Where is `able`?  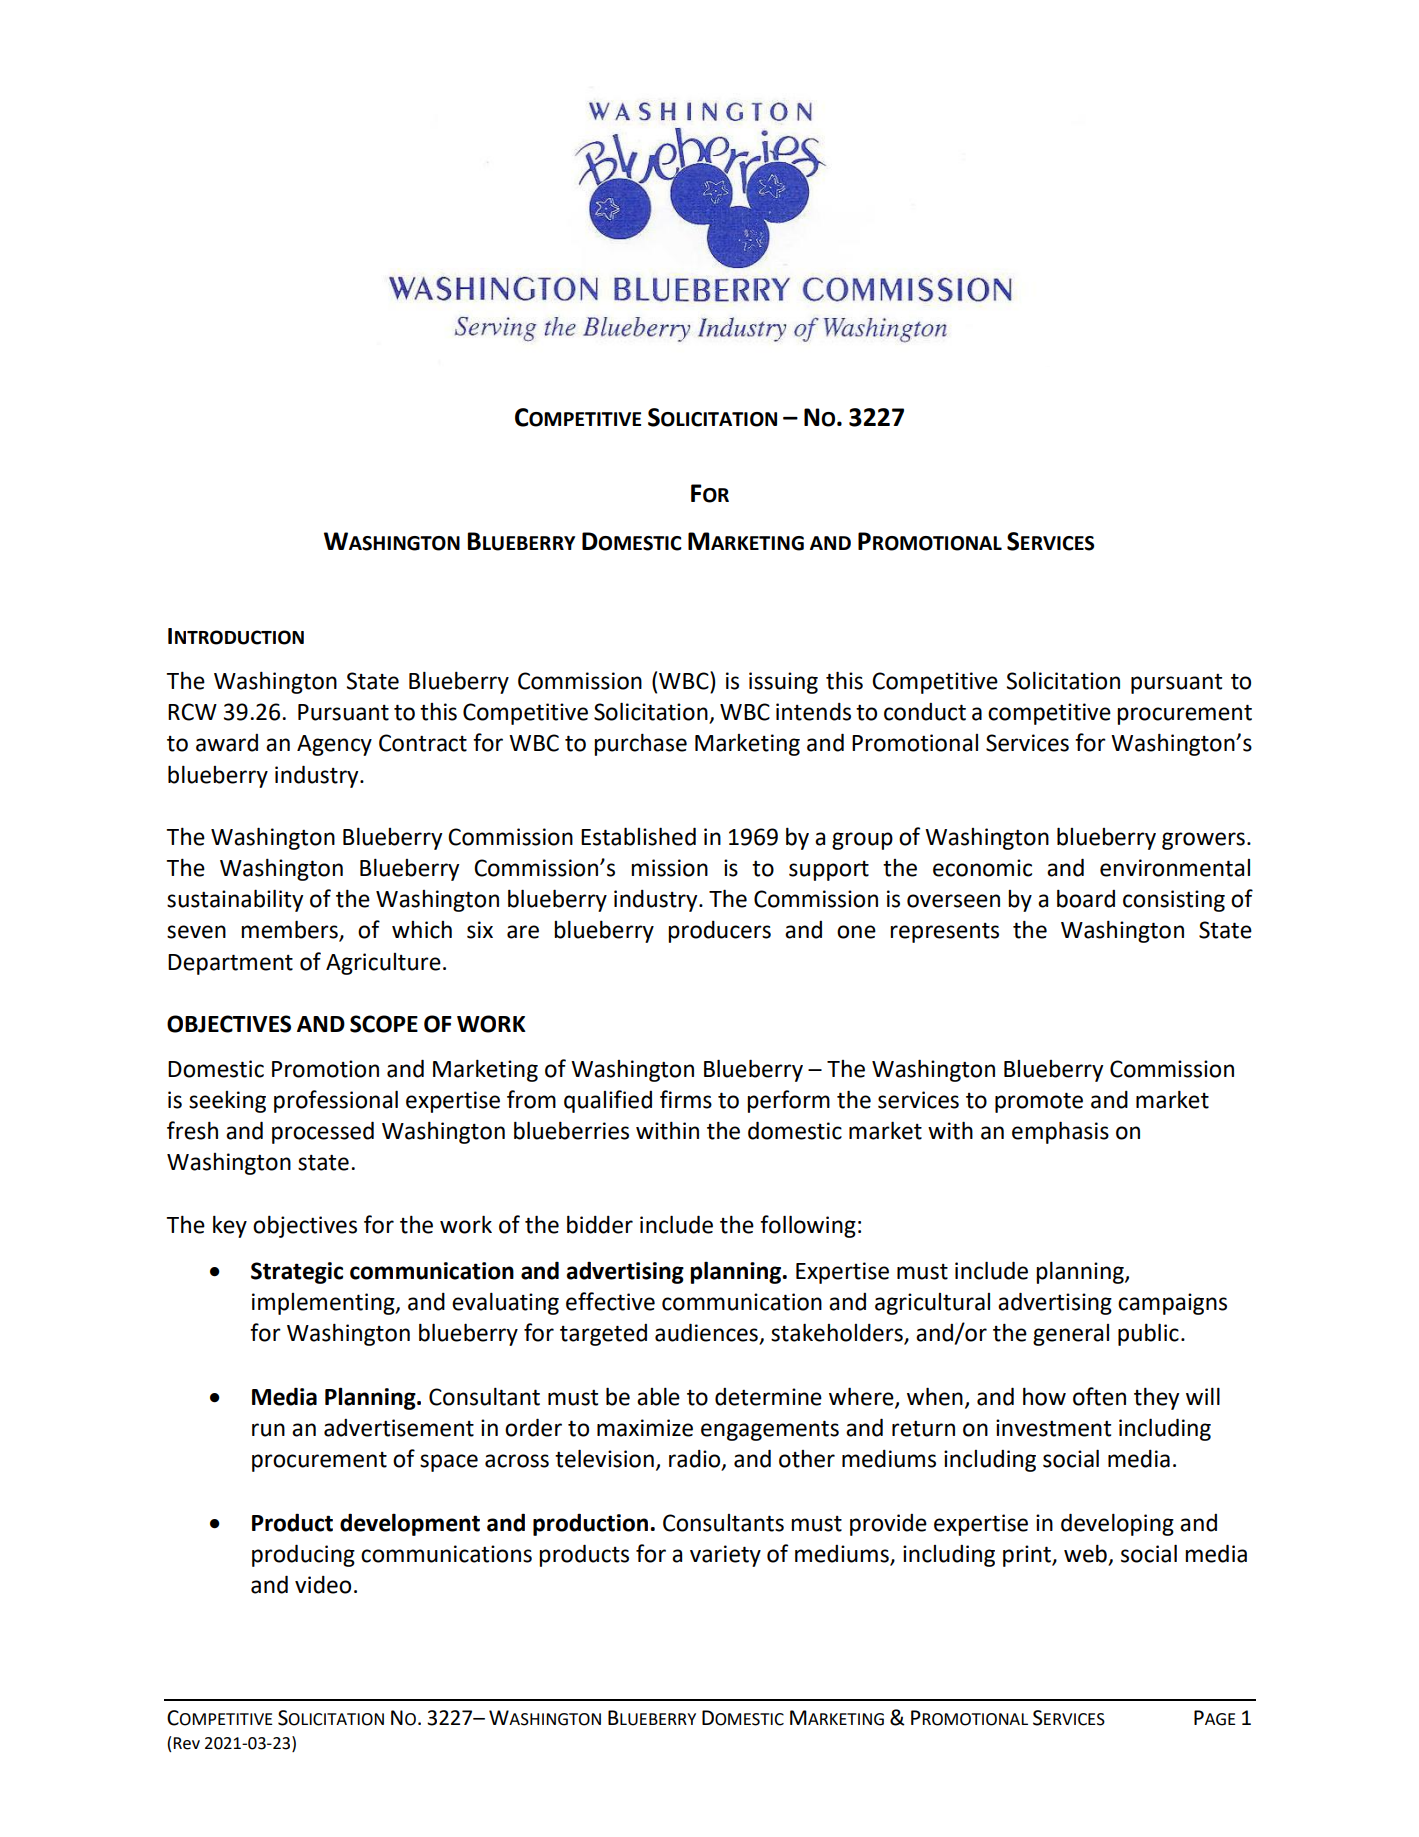
able is located at coordinates (658, 1396).
